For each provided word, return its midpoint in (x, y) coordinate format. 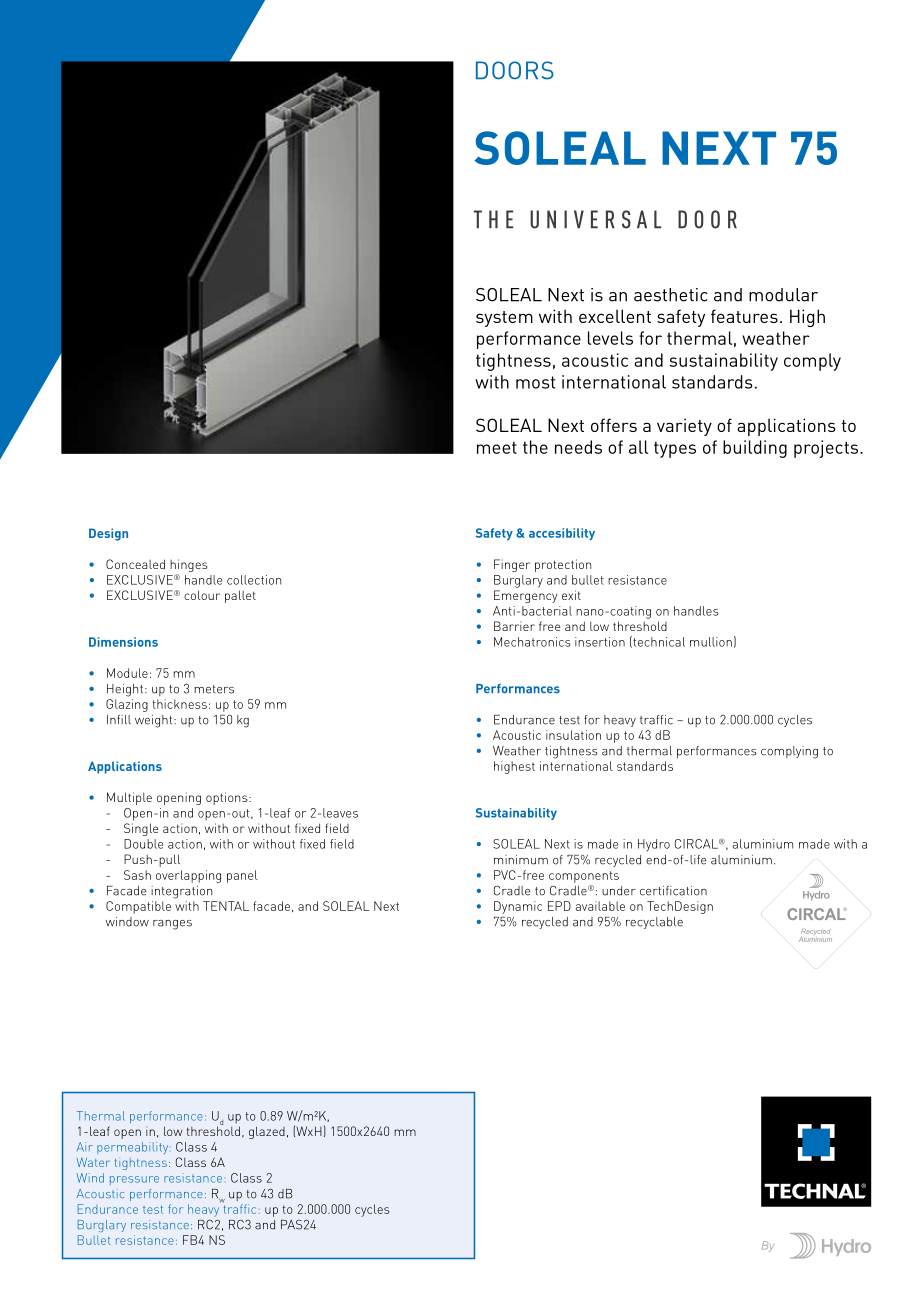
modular (783, 295)
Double (143, 844)
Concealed (135, 564)
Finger (512, 565)
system (504, 319)
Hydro (654, 845)
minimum (521, 860)
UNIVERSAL (595, 219)
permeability (134, 1148)
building (755, 449)
